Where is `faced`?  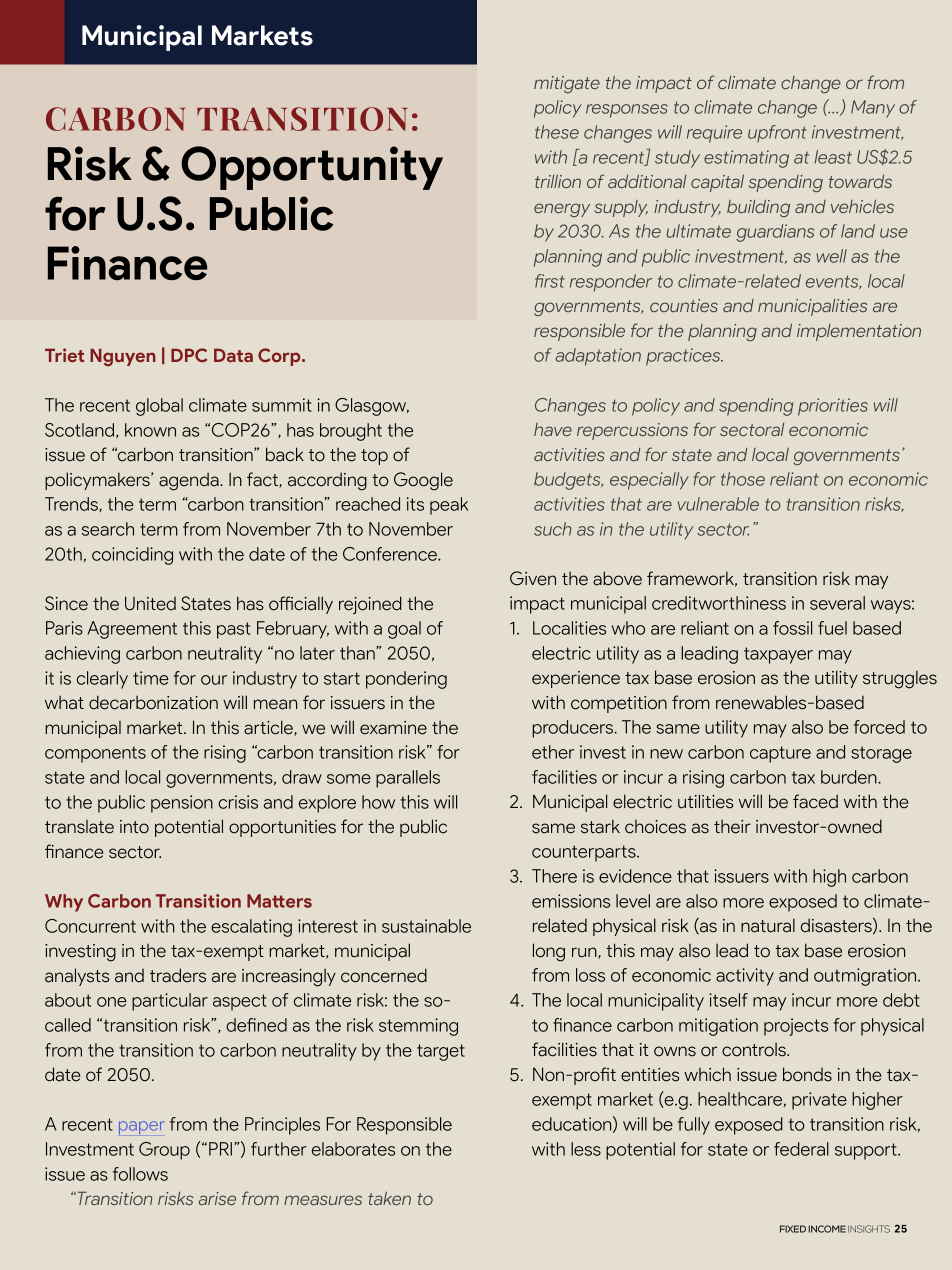 faced is located at coordinates (815, 801).
